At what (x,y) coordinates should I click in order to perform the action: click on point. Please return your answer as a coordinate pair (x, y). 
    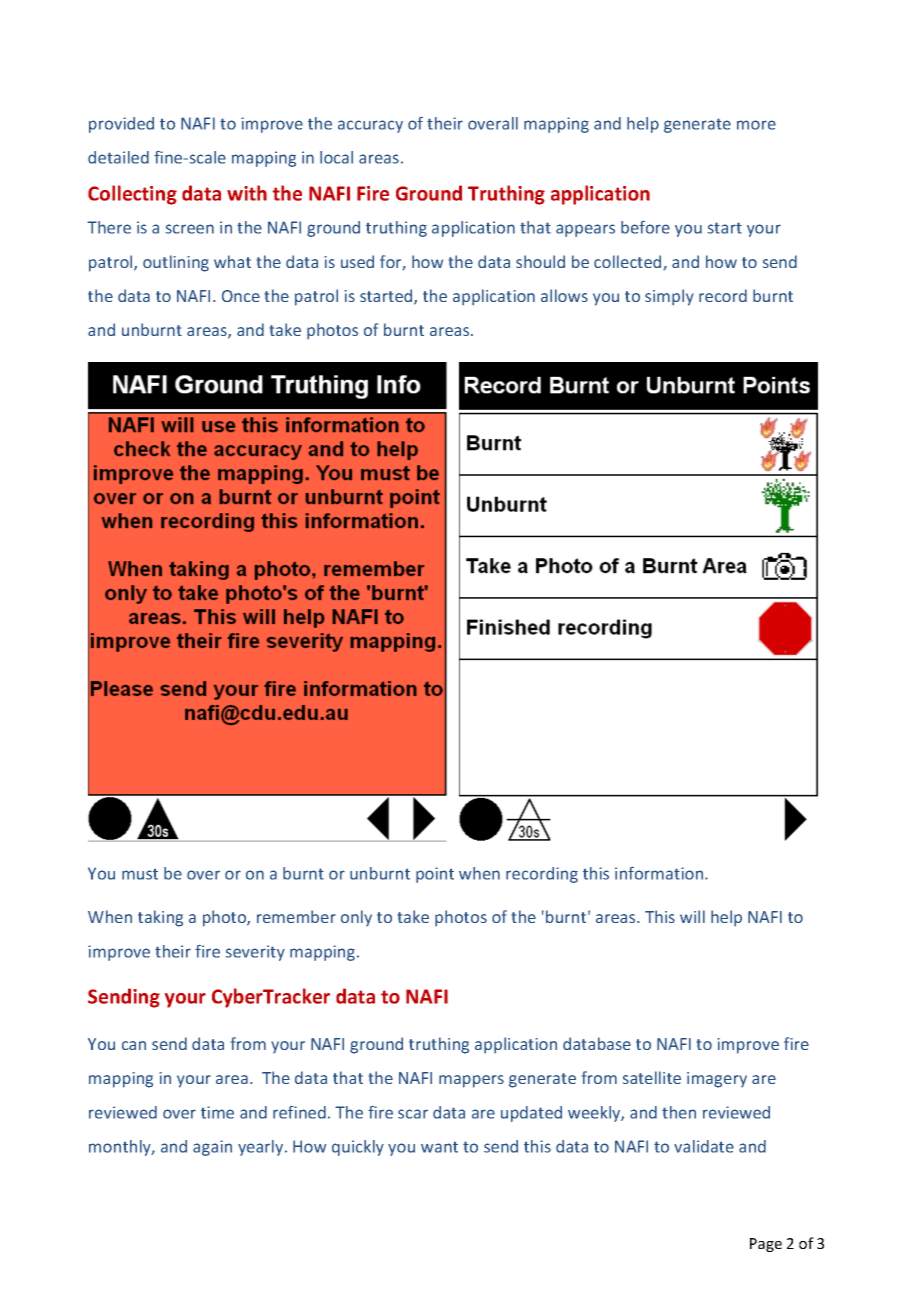
    Looking at the image, I should click on (435, 875).
